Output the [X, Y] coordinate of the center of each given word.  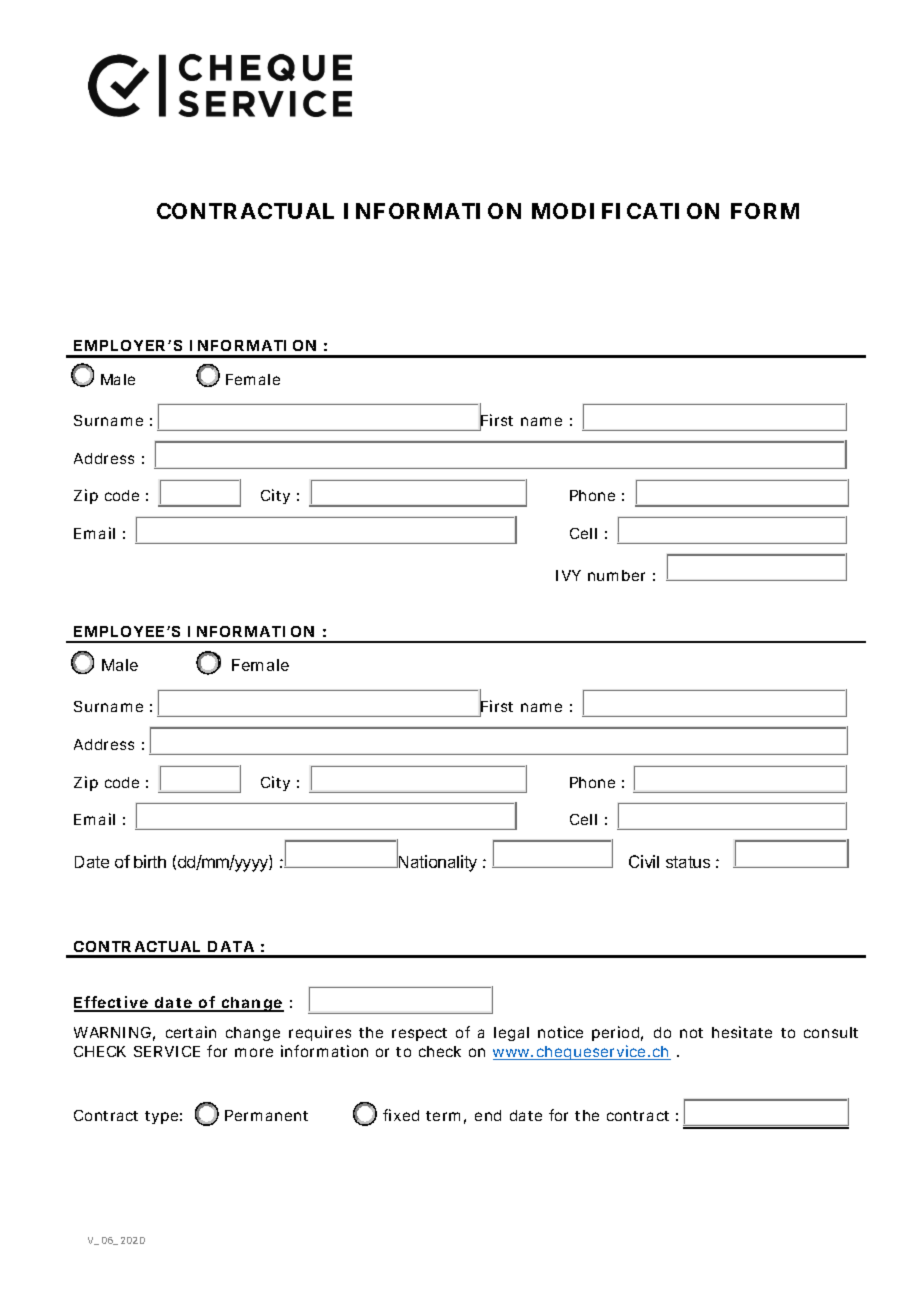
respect [419, 1034]
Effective [112, 1004]
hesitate [742, 1032]
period [615, 1033]
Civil [644, 861]
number [616, 575]
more [254, 1052]
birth [150, 861]
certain [191, 1032]
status [688, 862]
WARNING [112, 1032]
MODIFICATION [625, 211]
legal [511, 1034]
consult [831, 1032]
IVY [568, 575]
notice [560, 1032]
